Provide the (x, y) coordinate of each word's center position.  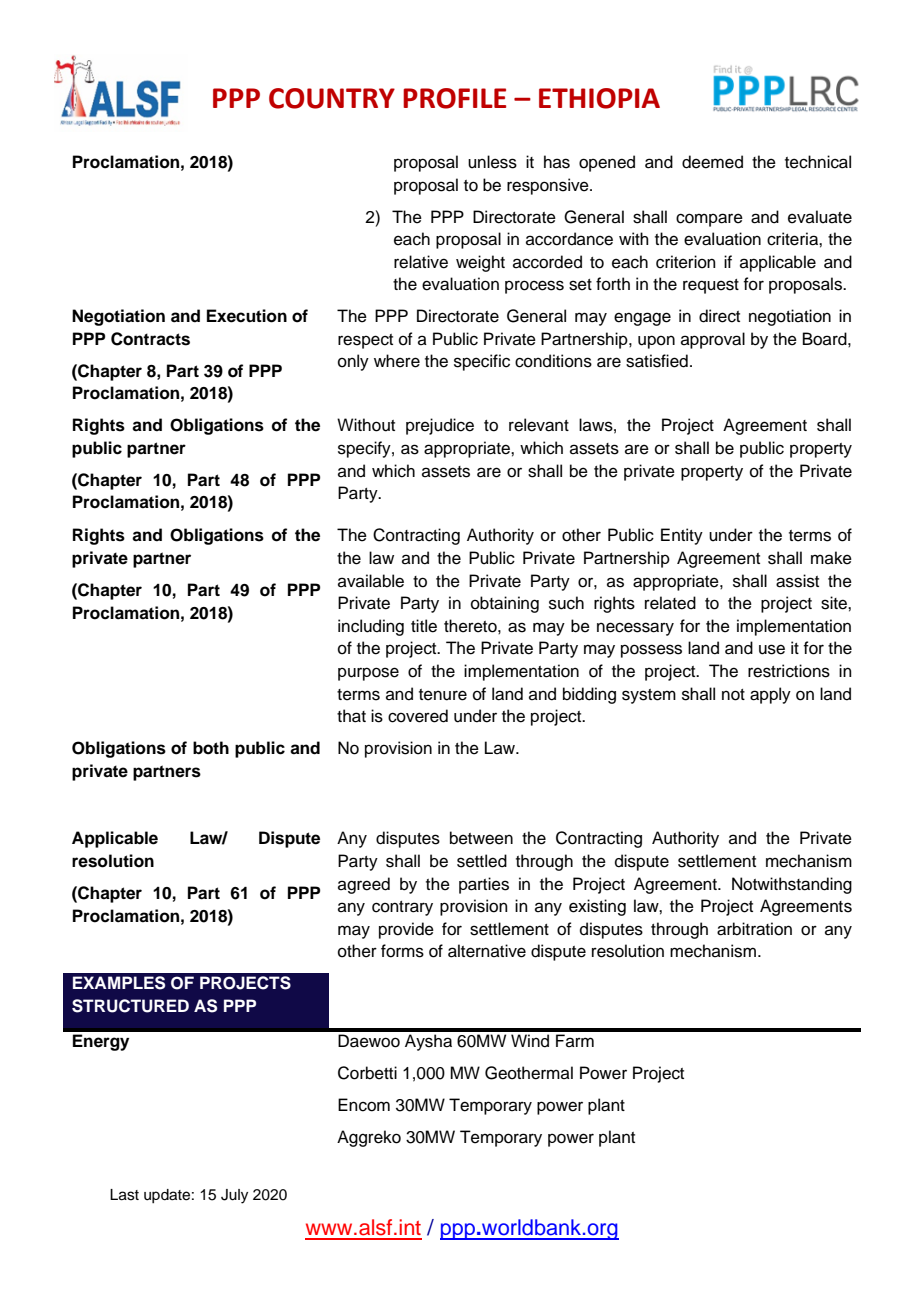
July (234, 1196)
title (424, 626)
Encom (364, 1105)
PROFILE (454, 98)
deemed (712, 162)
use (772, 649)
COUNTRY (332, 98)
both (211, 748)
